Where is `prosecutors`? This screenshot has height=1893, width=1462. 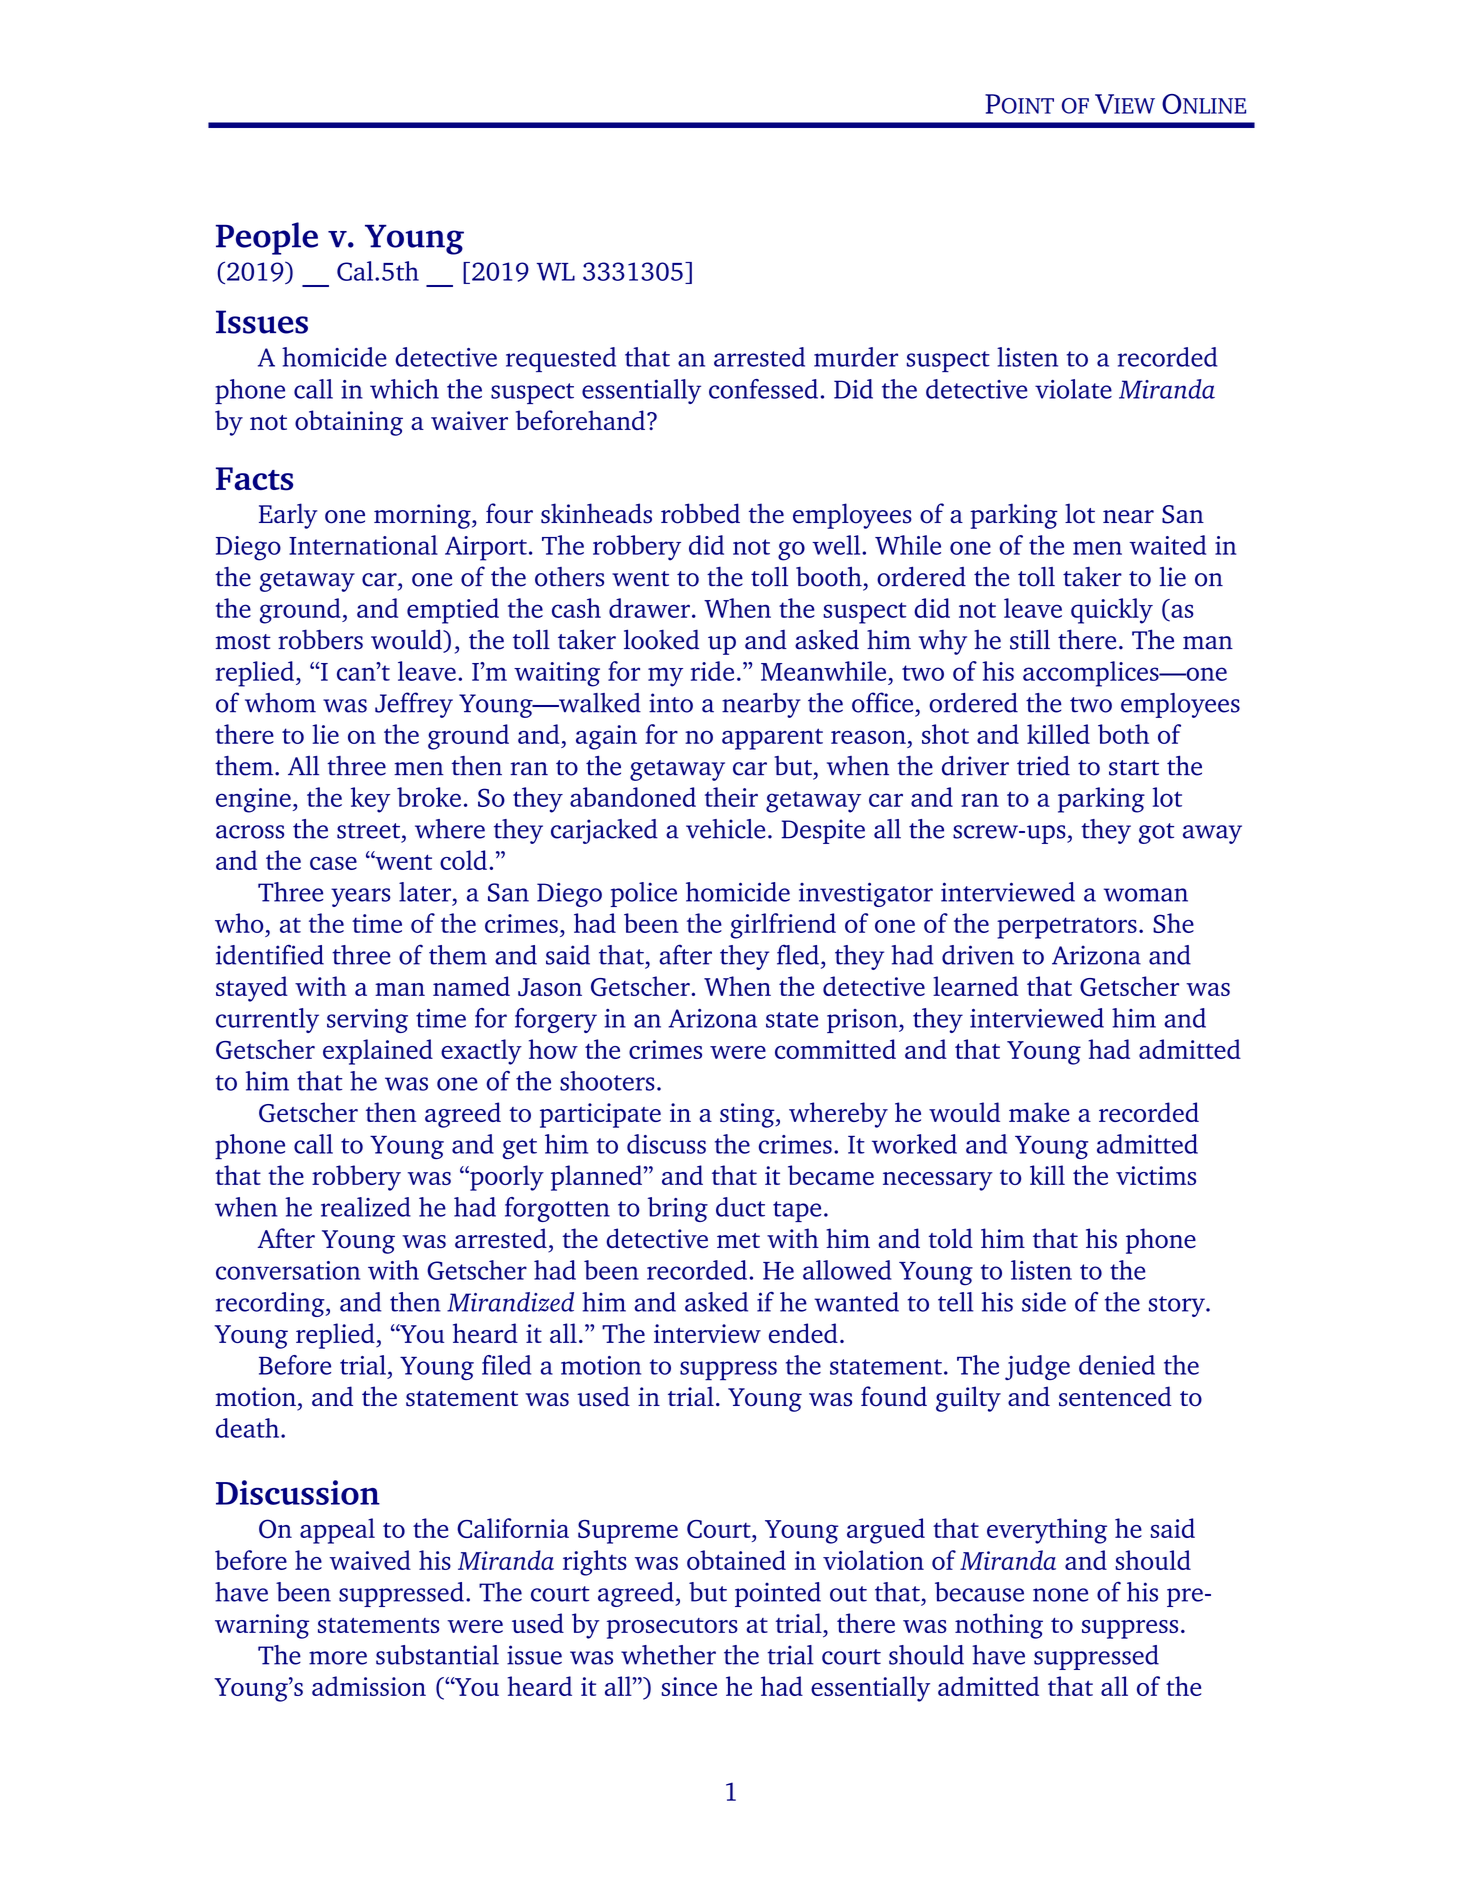
prosecutors is located at coordinates (672, 1628).
